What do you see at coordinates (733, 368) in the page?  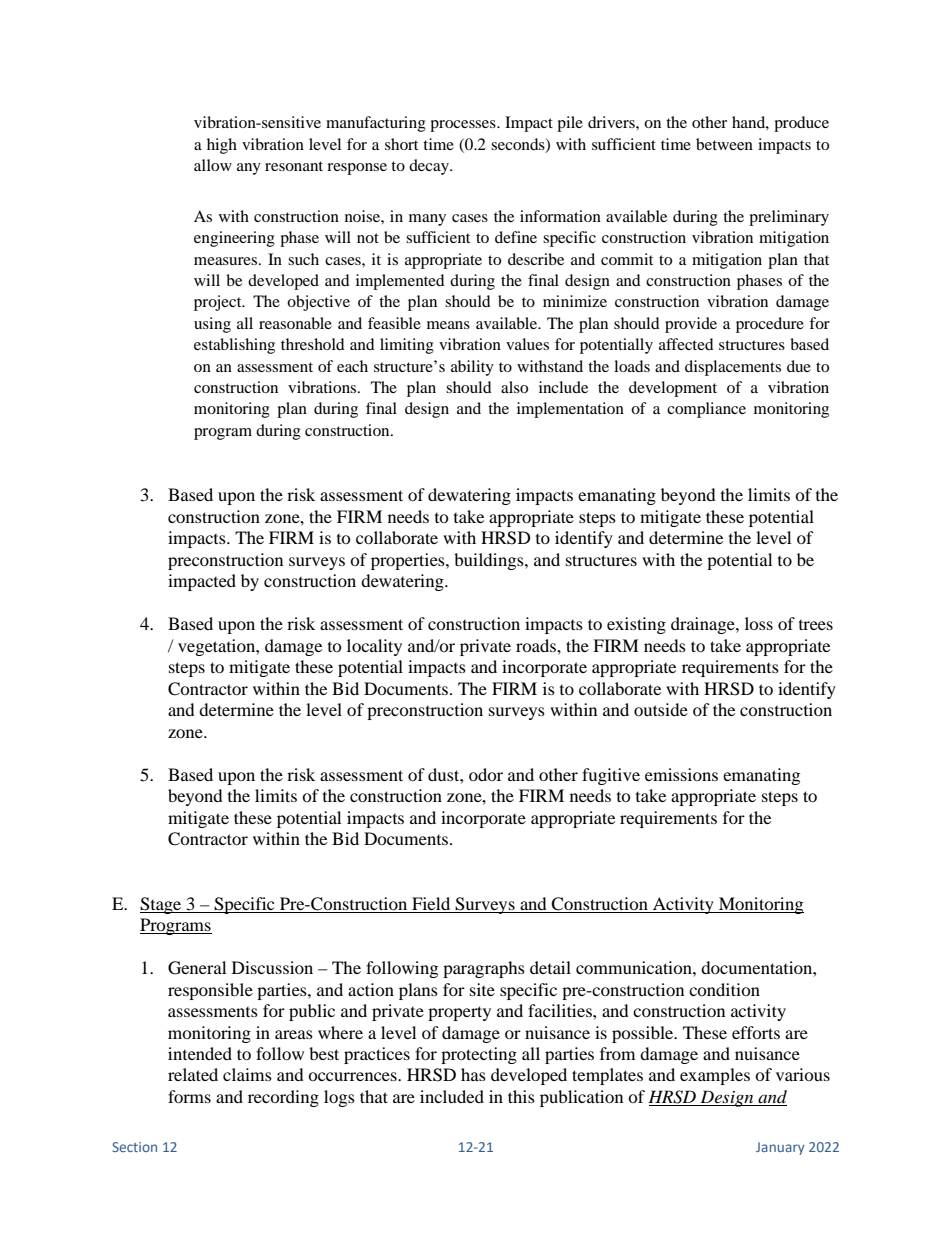 I see `displacements` at bounding box center [733, 368].
